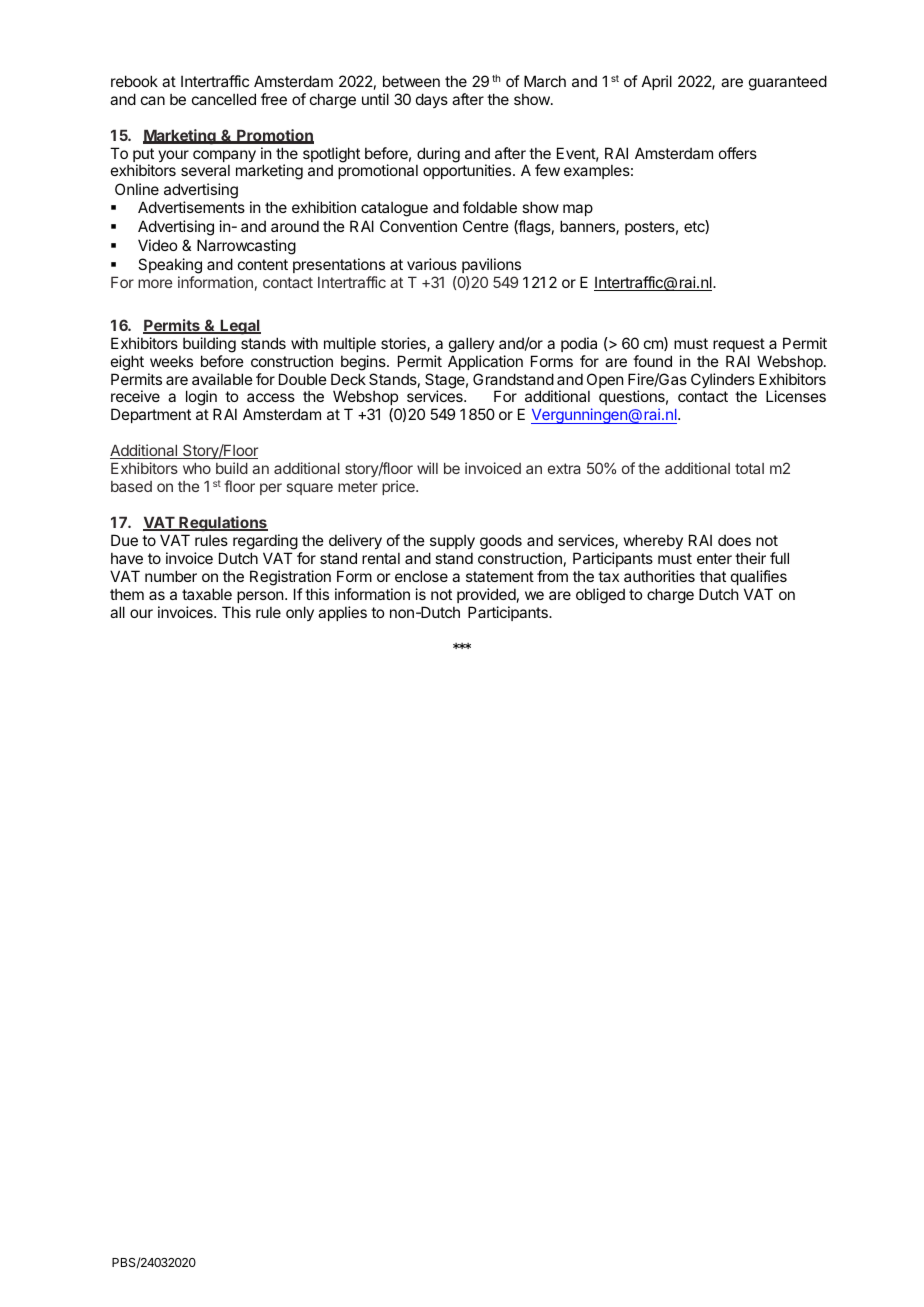  Describe the element at coordinates (486, 226) in the page. I see `Centre` at that location.
